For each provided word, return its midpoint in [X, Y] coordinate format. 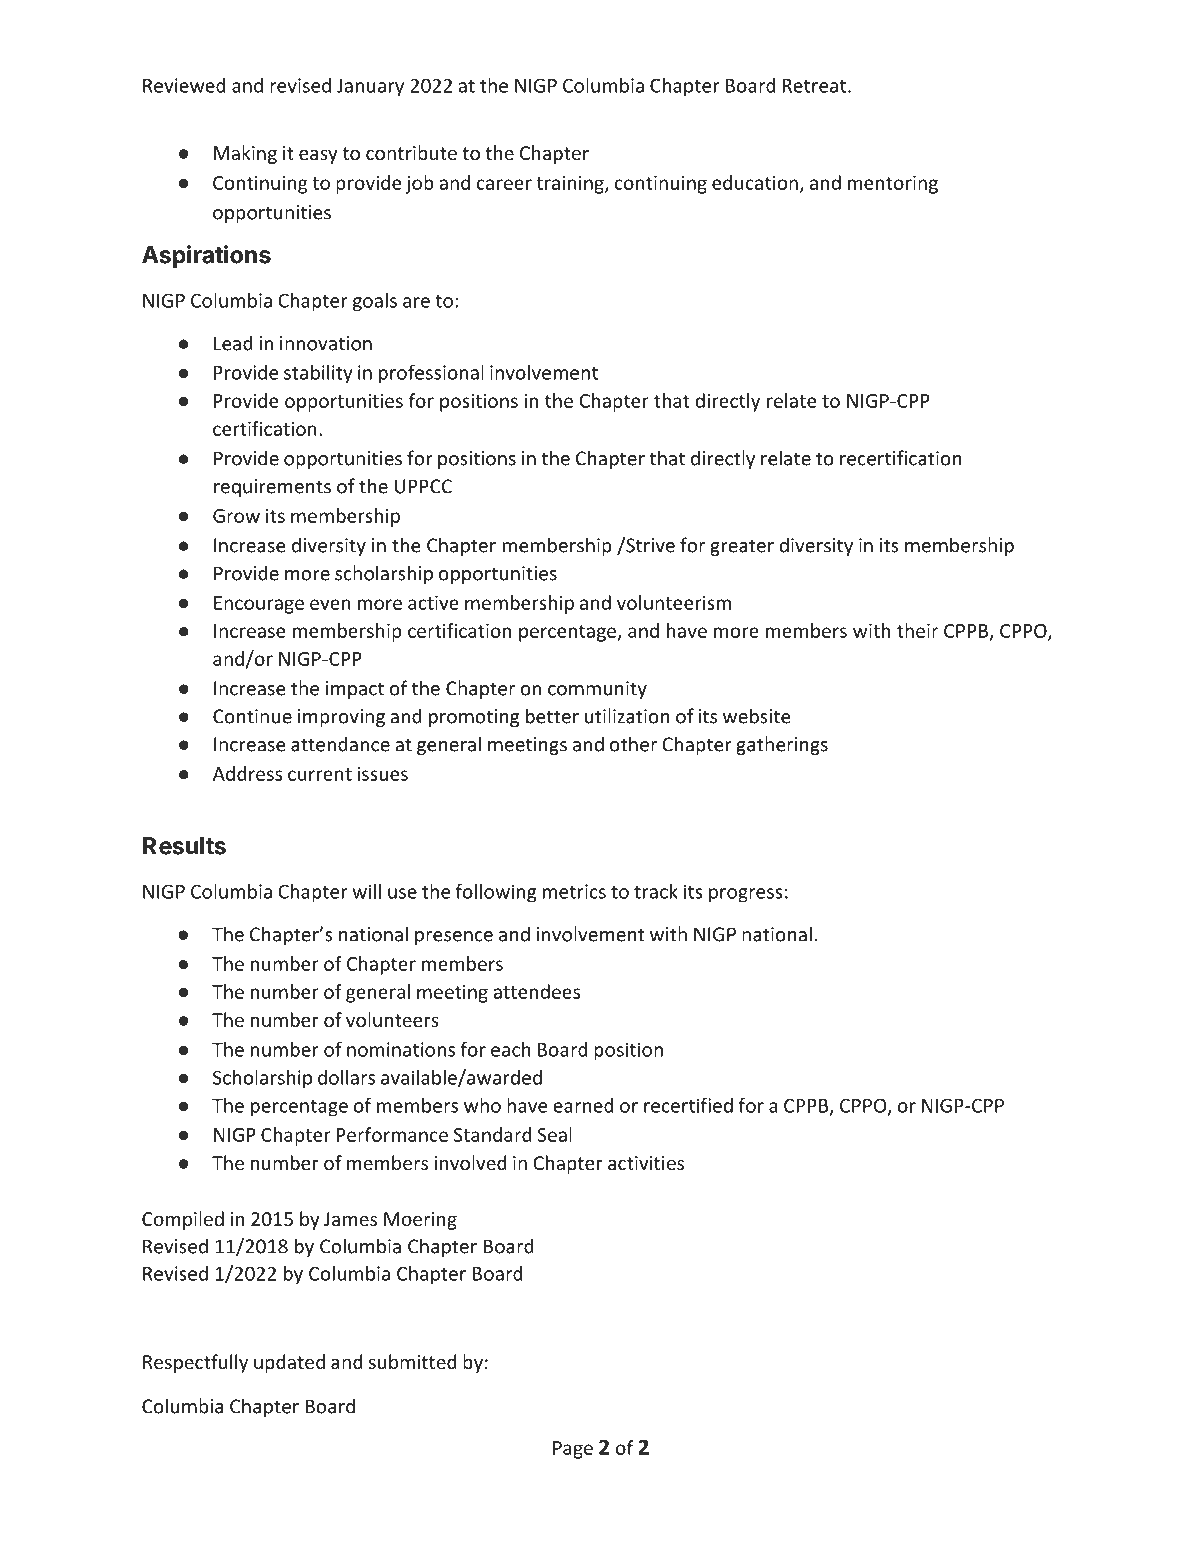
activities [646, 1163]
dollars [346, 1077]
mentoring [893, 184]
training [571, 185]
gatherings [782, 745]
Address [247, 773]
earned [583, 1105]
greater [742, 547]
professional [431, 374]
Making [245, 154]
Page [573, 1450]
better [552, 716]
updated [289, 1363]
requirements [272, 488]
